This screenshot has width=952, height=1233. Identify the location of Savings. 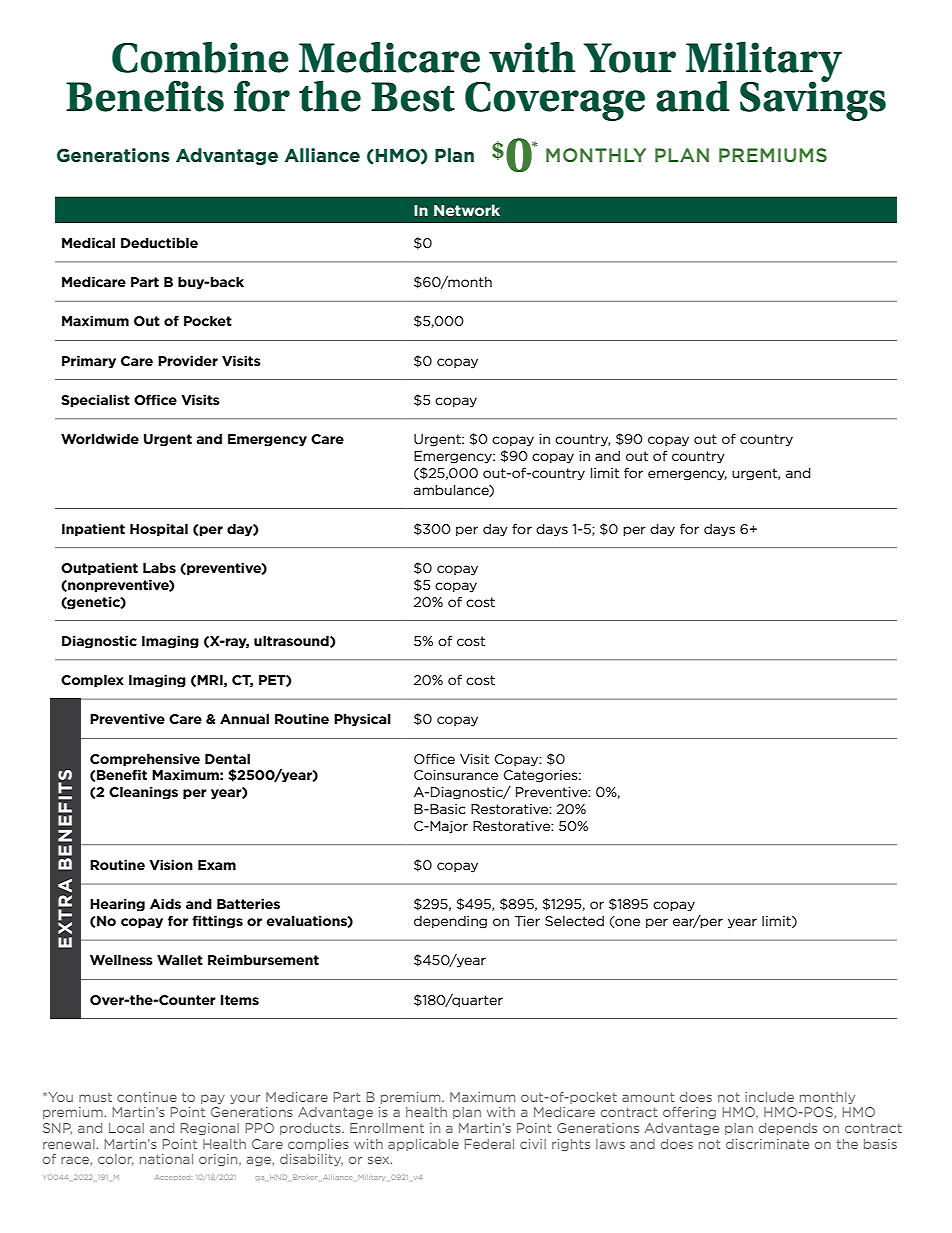
(813, 100).
